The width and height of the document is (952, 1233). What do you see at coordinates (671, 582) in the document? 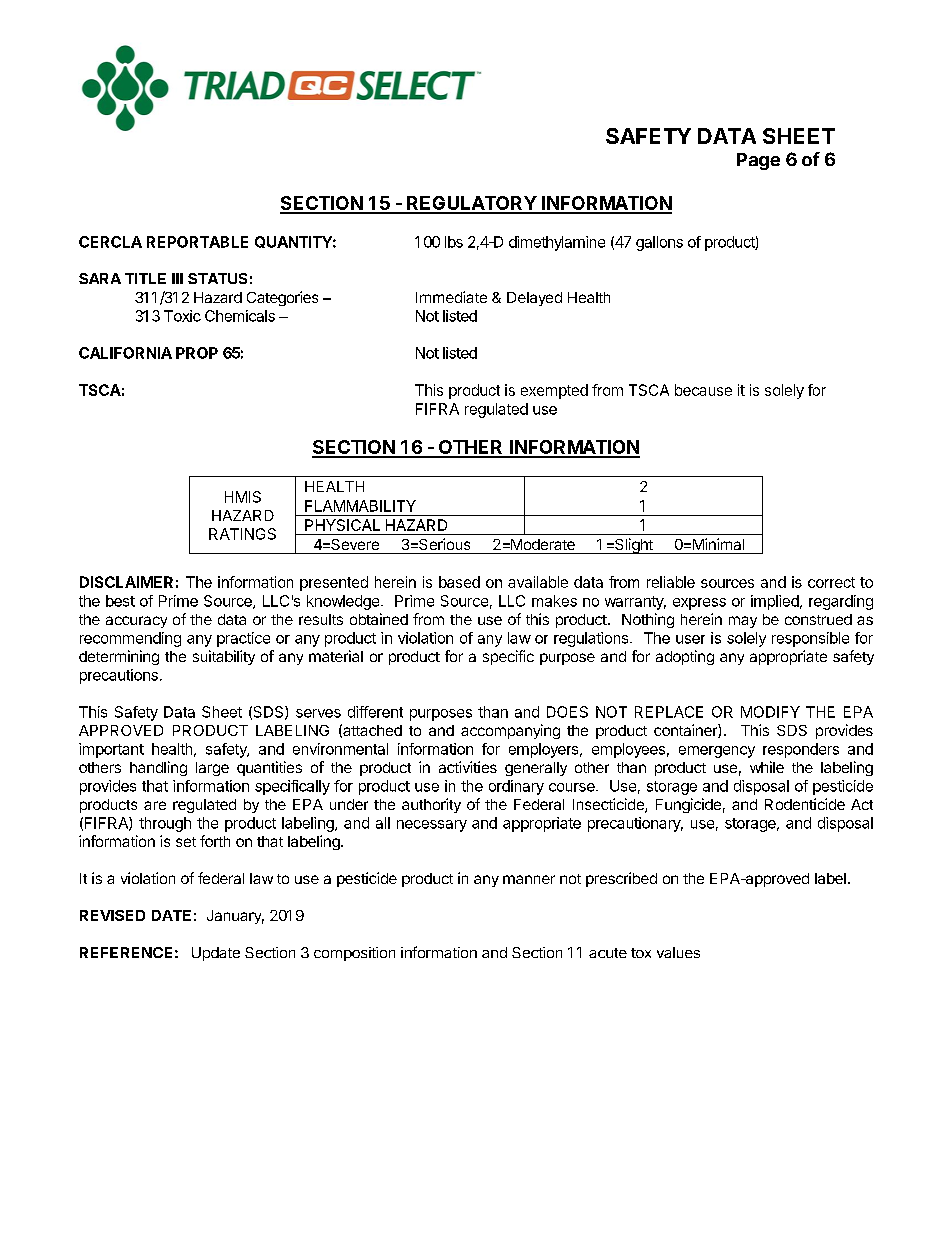
I see `reliable` at bounding box center [671, 582].
